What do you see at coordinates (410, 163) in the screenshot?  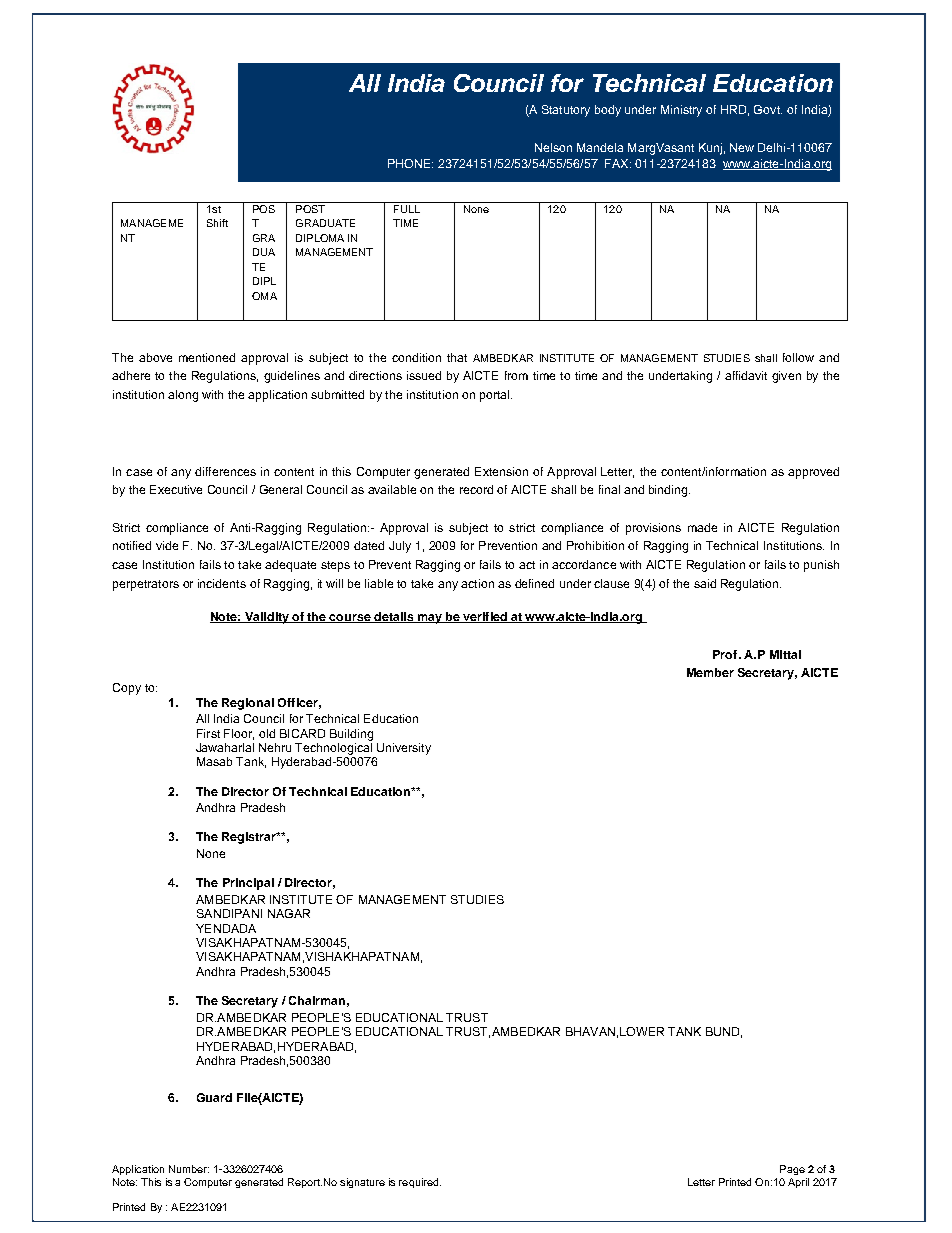 I see `PHONE` at bounding box center [410, 163].
